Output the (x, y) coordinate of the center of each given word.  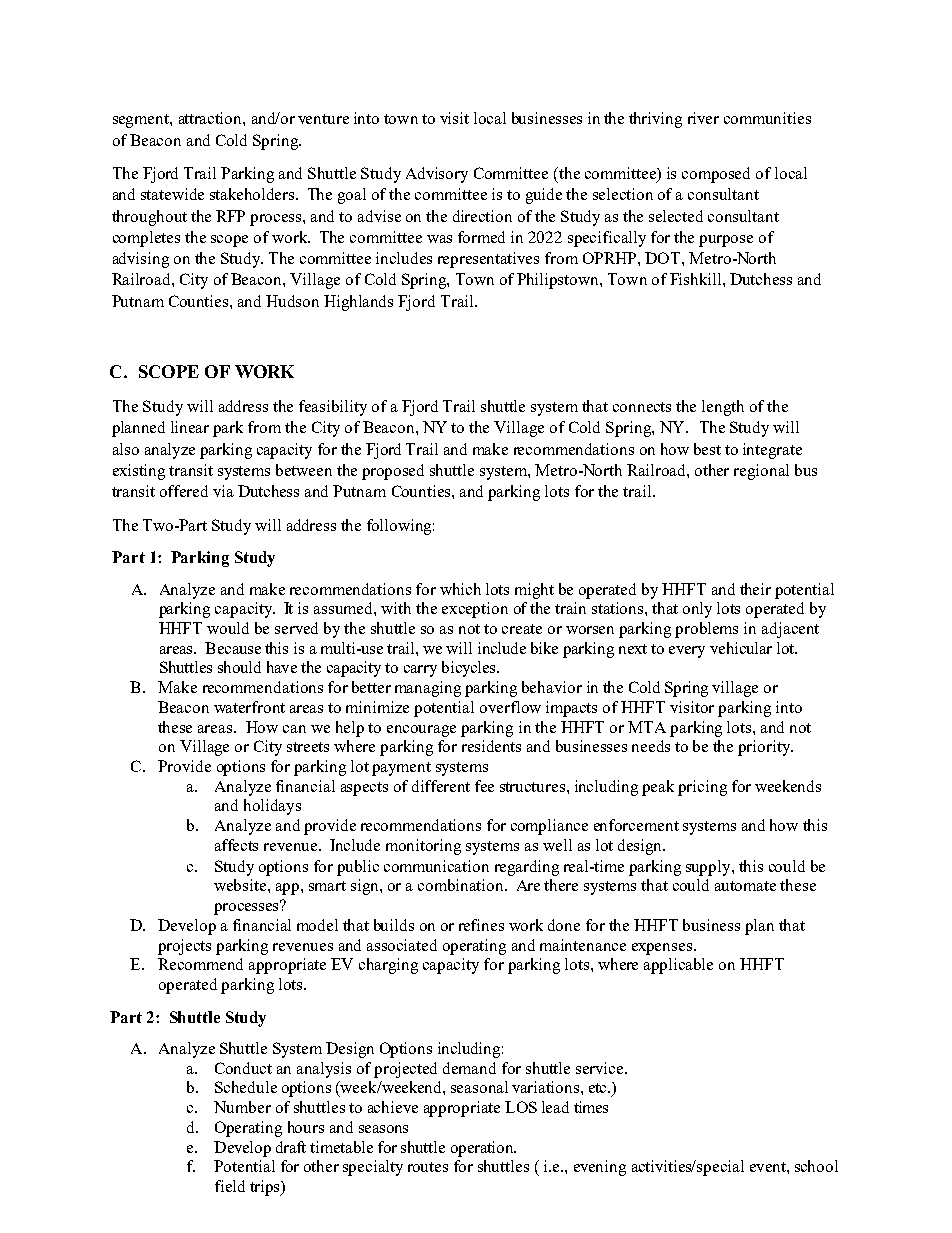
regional (761, 472)
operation (483, 1149)
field (230, 1186)
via (223, 491)
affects (236, 845)
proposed (393, 472)
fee (484, 786)
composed (716, 175)
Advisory (437, 175)
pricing (702, 788)
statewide (172, 194)
